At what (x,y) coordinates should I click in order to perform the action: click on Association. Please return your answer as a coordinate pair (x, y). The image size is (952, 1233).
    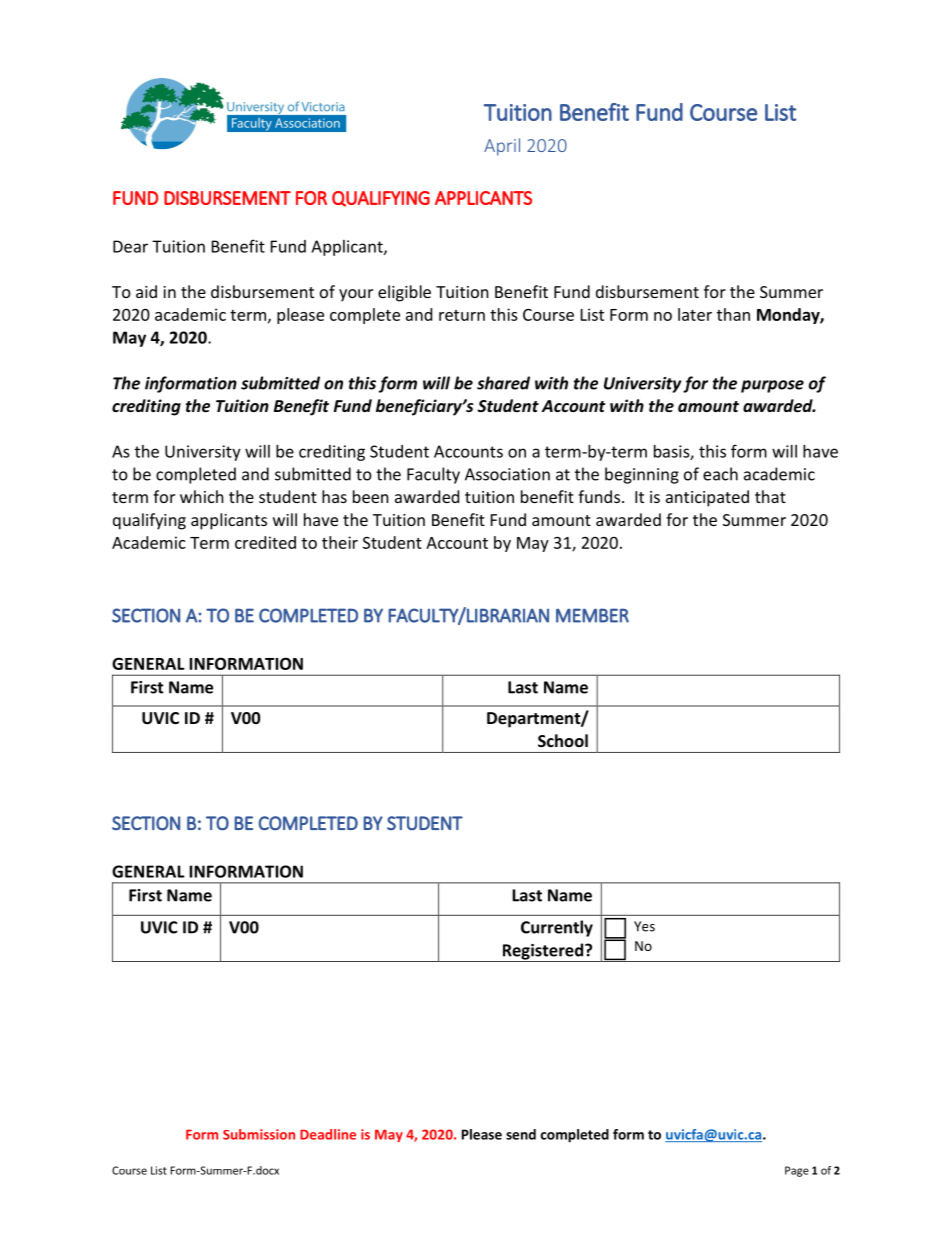
    Looking at the image, I should click on (507, 474).
